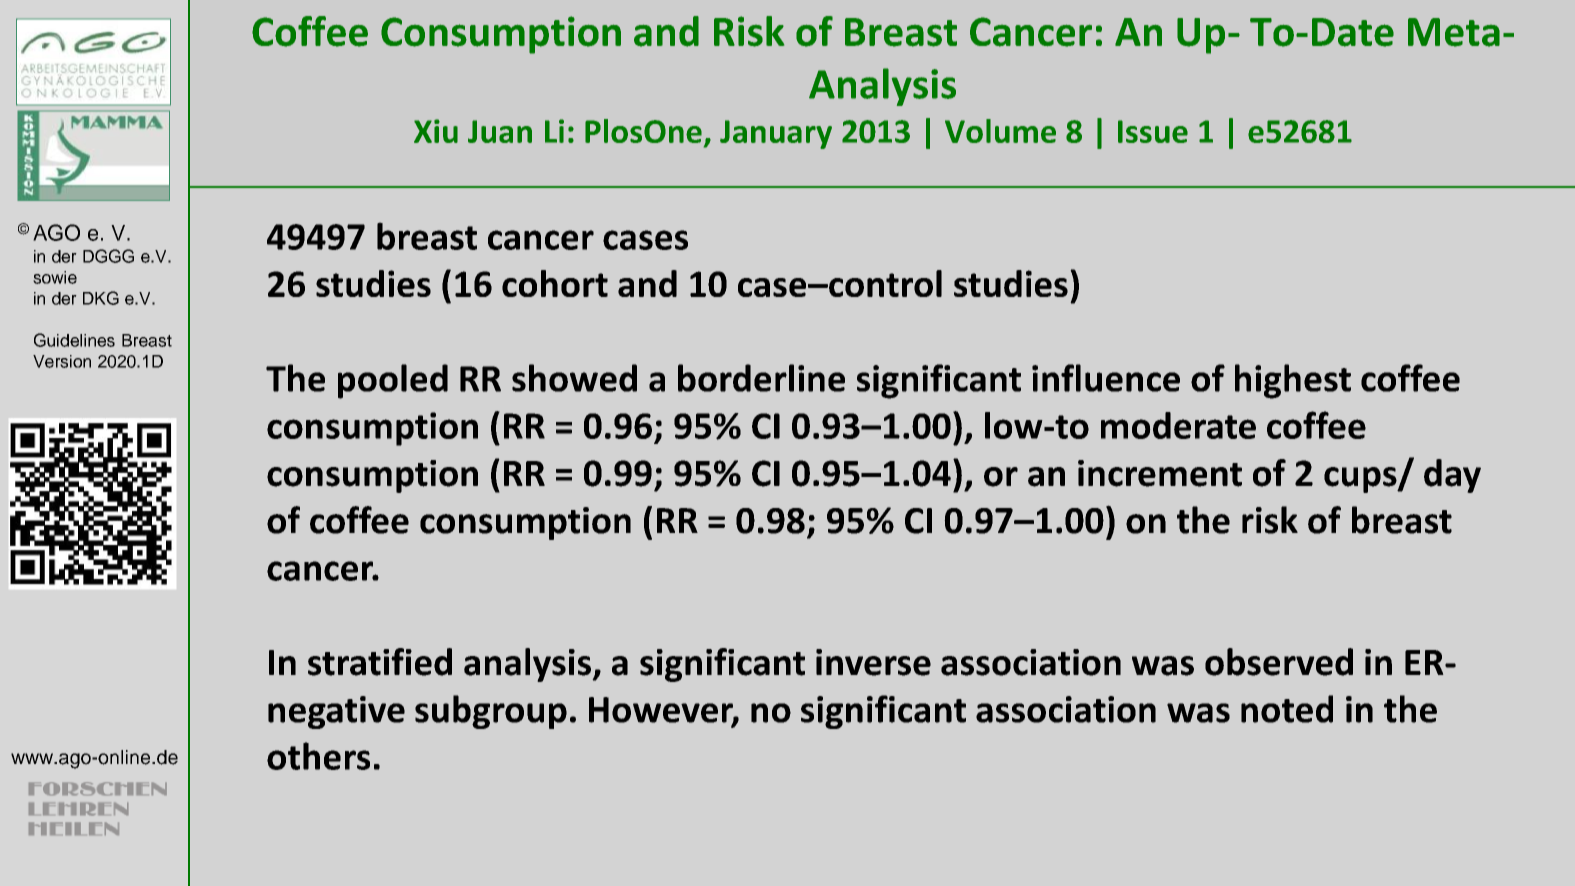  I want to click on others, so click(318, 756).
